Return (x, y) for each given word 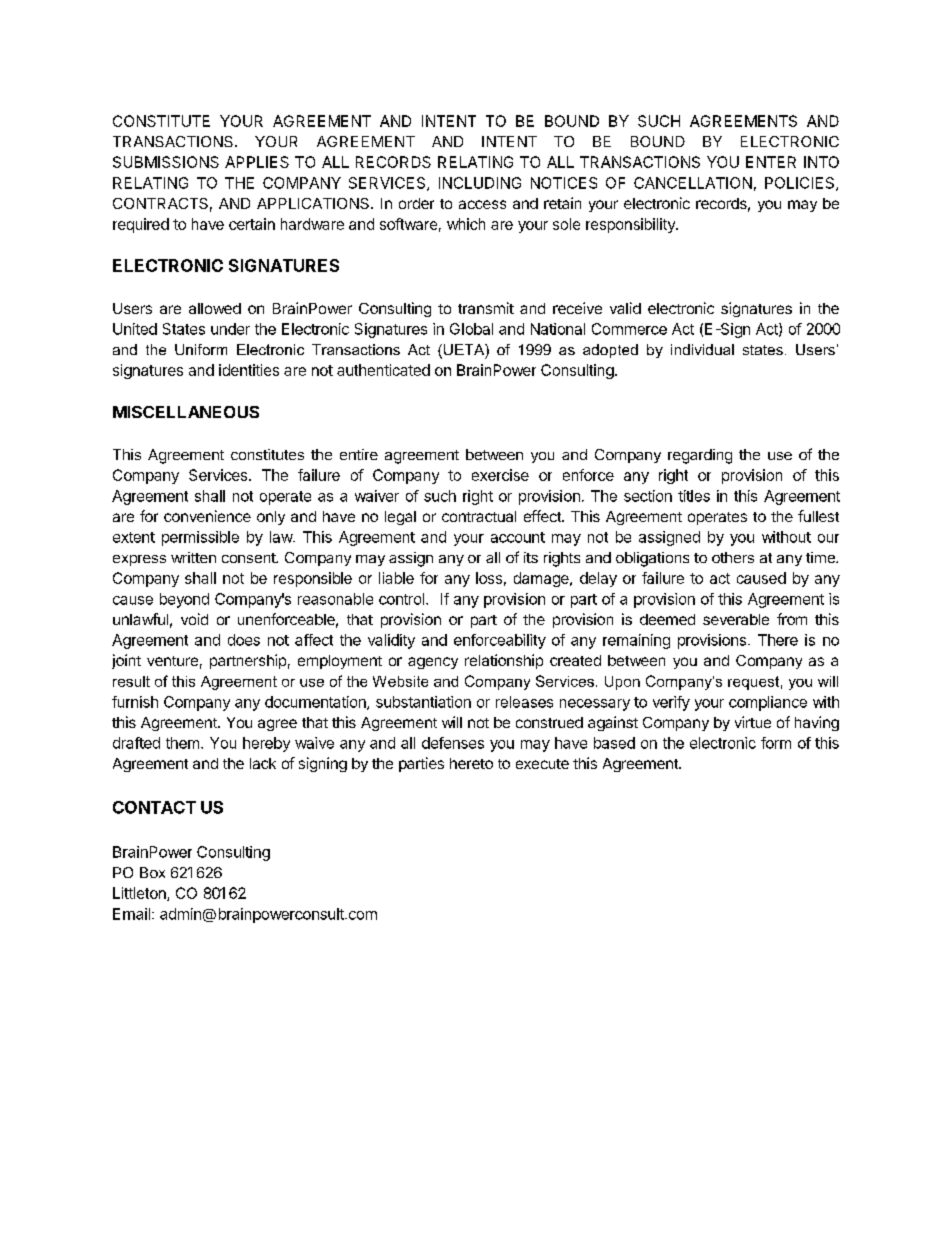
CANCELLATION (693, 183)
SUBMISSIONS (166, 162)
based (614, 743)
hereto (471, 763)
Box (152, 872)
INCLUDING (480, 183)
